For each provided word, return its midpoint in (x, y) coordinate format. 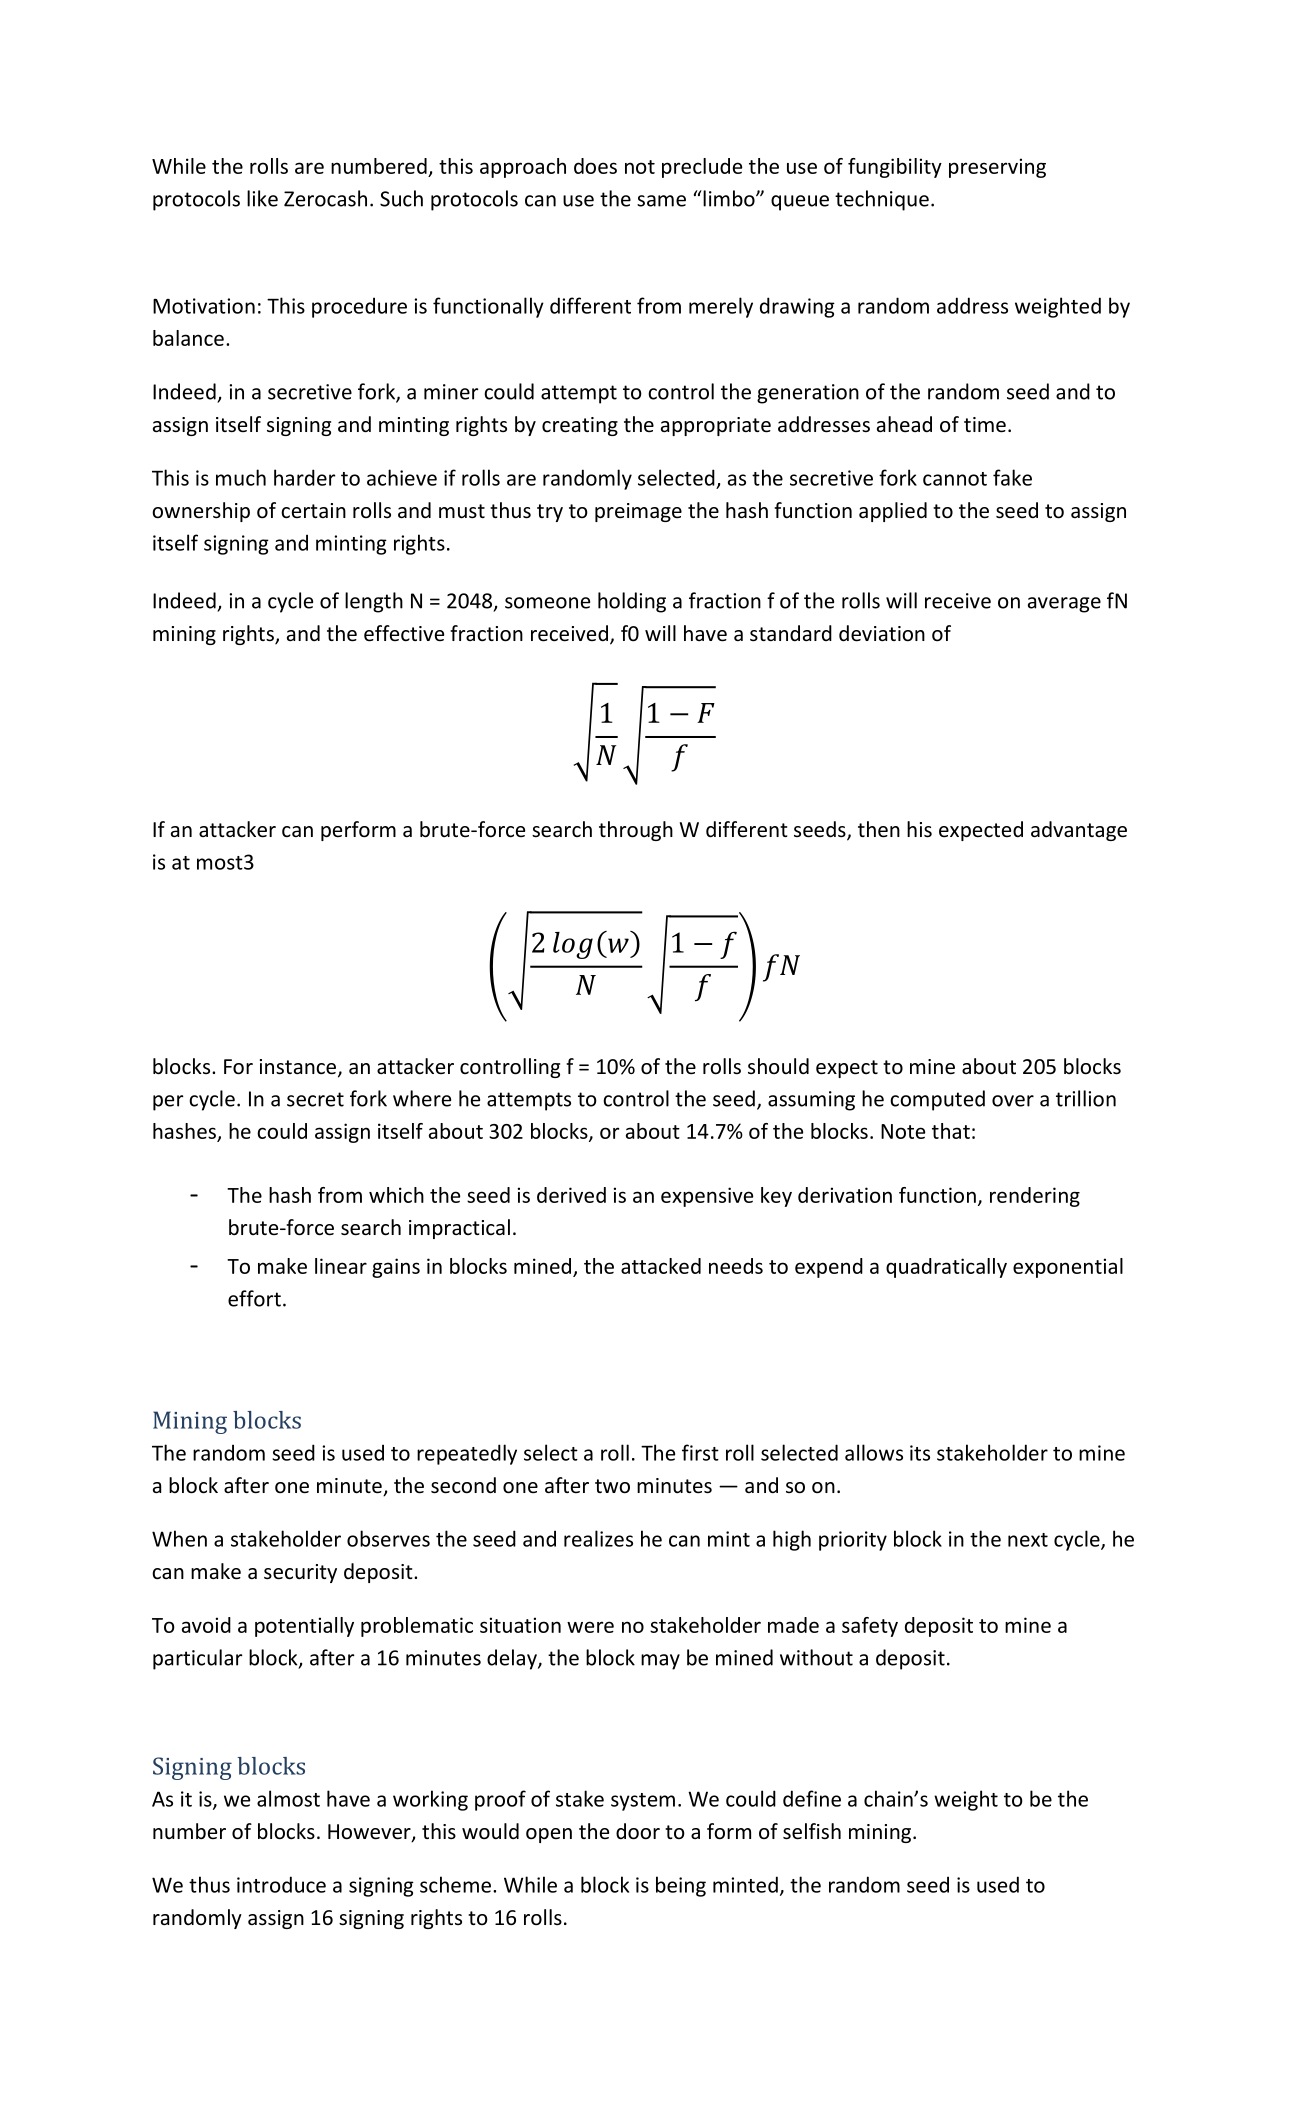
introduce (281, 1884)
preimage (638, 512)
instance (298, 1067)
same (661, 201)
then (879, 829)
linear (341, 1266)
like (262, 198)
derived (571, 1195)
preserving (997, 168)
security (300, 1573)
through (636, 831)
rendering (1035, 1197)
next (1028, 1540)
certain (313, 511)
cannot (955, 479)
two (612, 1486)
